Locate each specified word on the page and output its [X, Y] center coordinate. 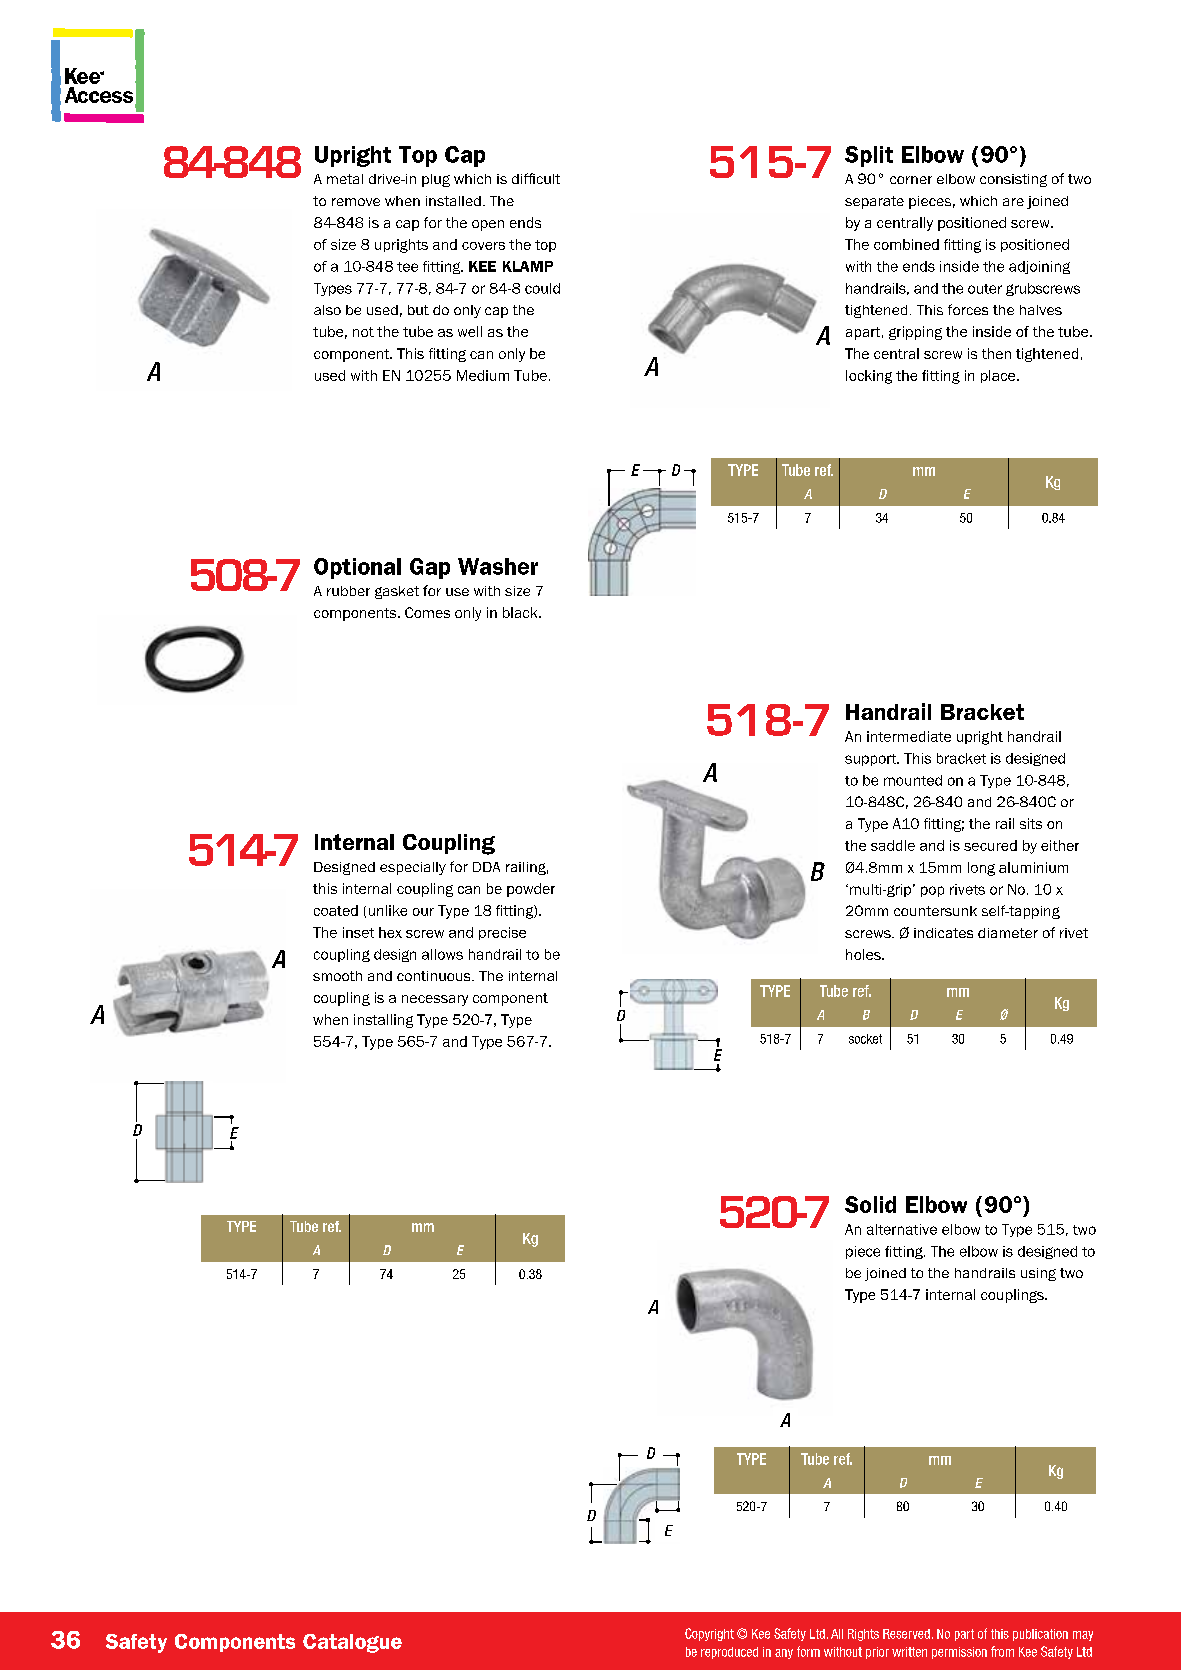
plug [436, 180]
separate [874, 202]
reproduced [729, 1653]
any [784, 1654]
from [1002, 1651]
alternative [902, 1229]
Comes [427, 612]
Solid [870, 1204]
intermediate [909, 736]
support [872, 760]
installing [383, 1021]
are [1013, 202]
